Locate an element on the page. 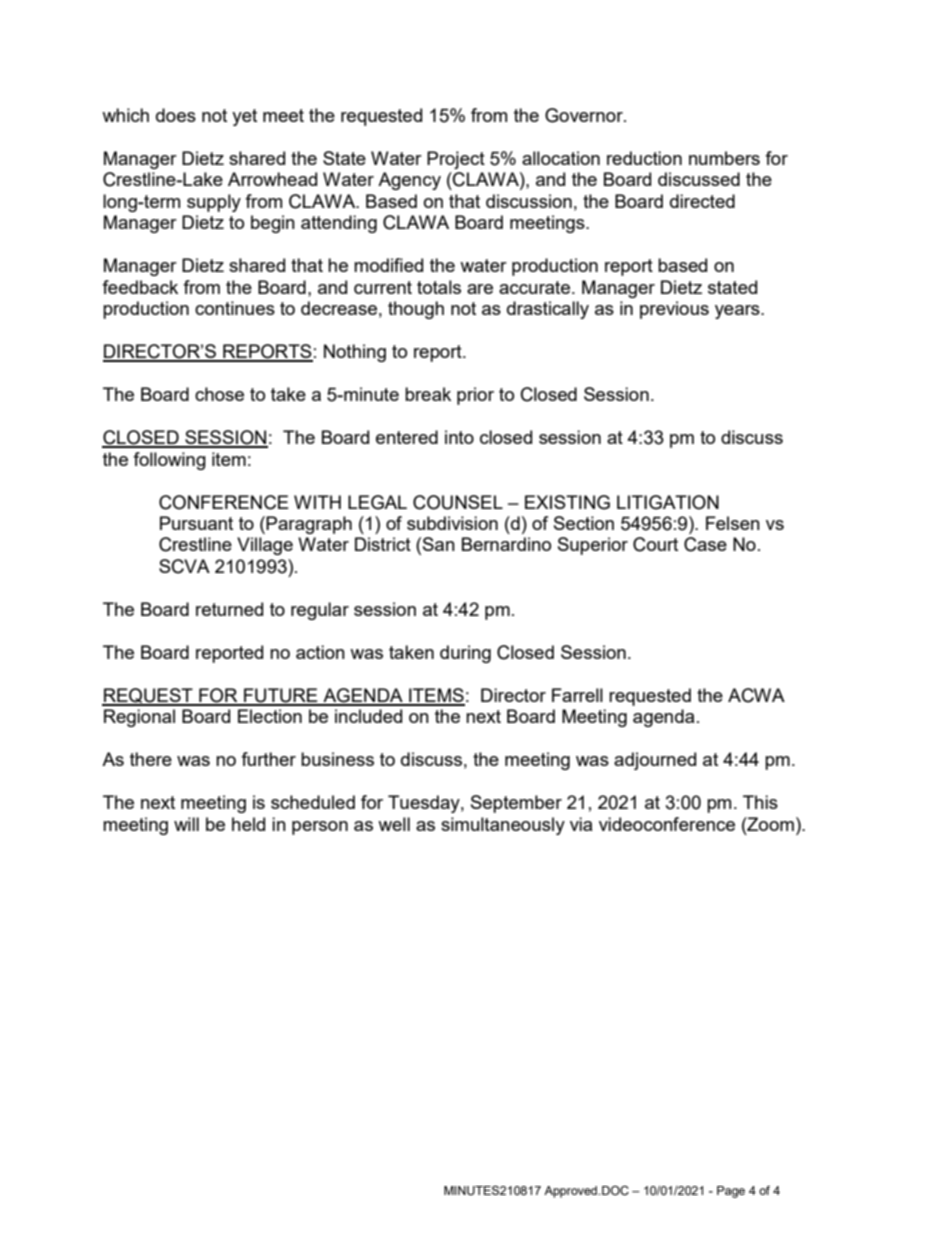  during is located at coordinates (465, 654).
